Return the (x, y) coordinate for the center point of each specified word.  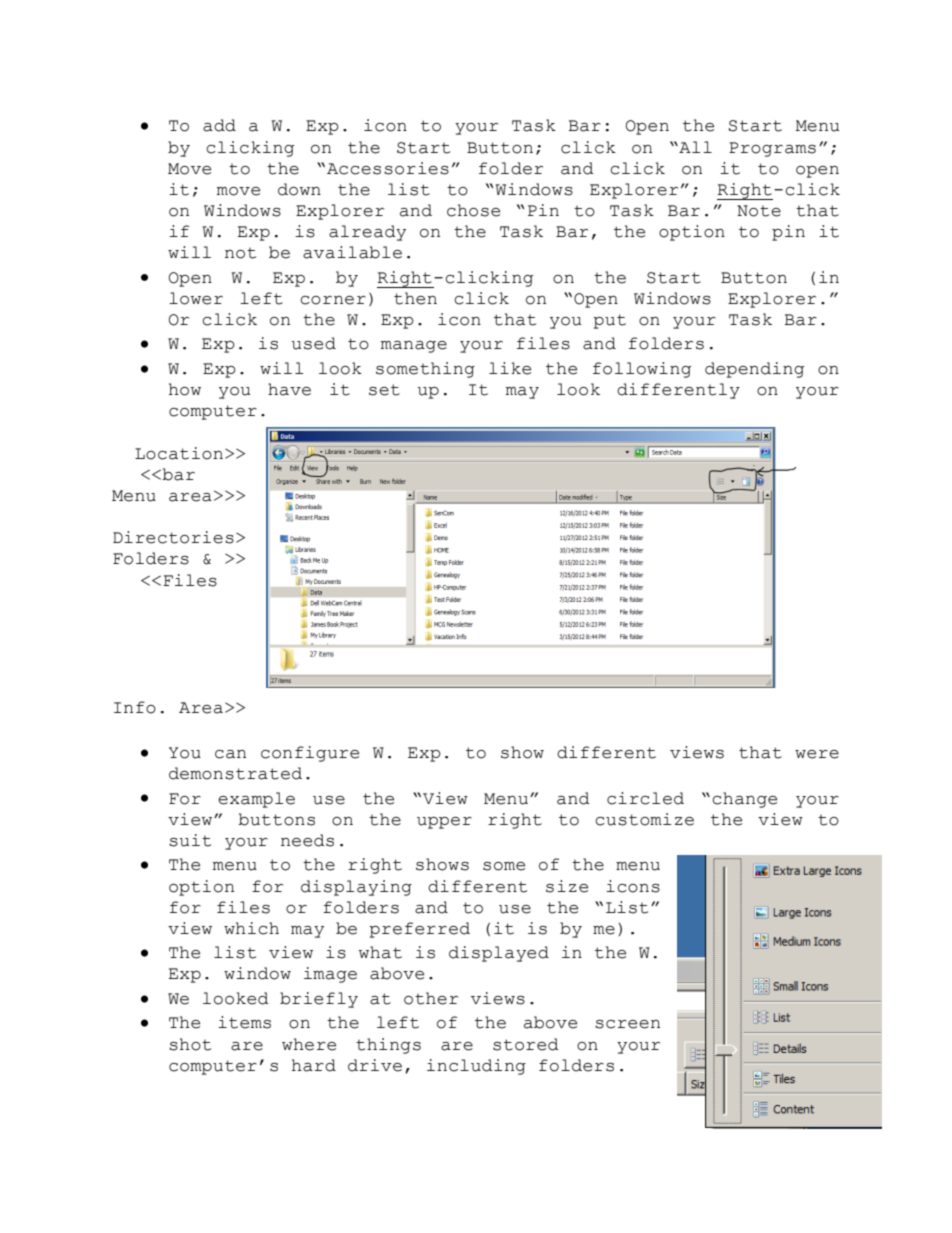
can (230, 754)
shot (190, 1044)
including (476, 1067)
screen (627, 1024)
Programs (772, 149)
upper (444, 823)
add (219, 125)
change (744, 800)
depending (754, 370)
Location (179, 453)
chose (473, 210)
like (510, 368)
